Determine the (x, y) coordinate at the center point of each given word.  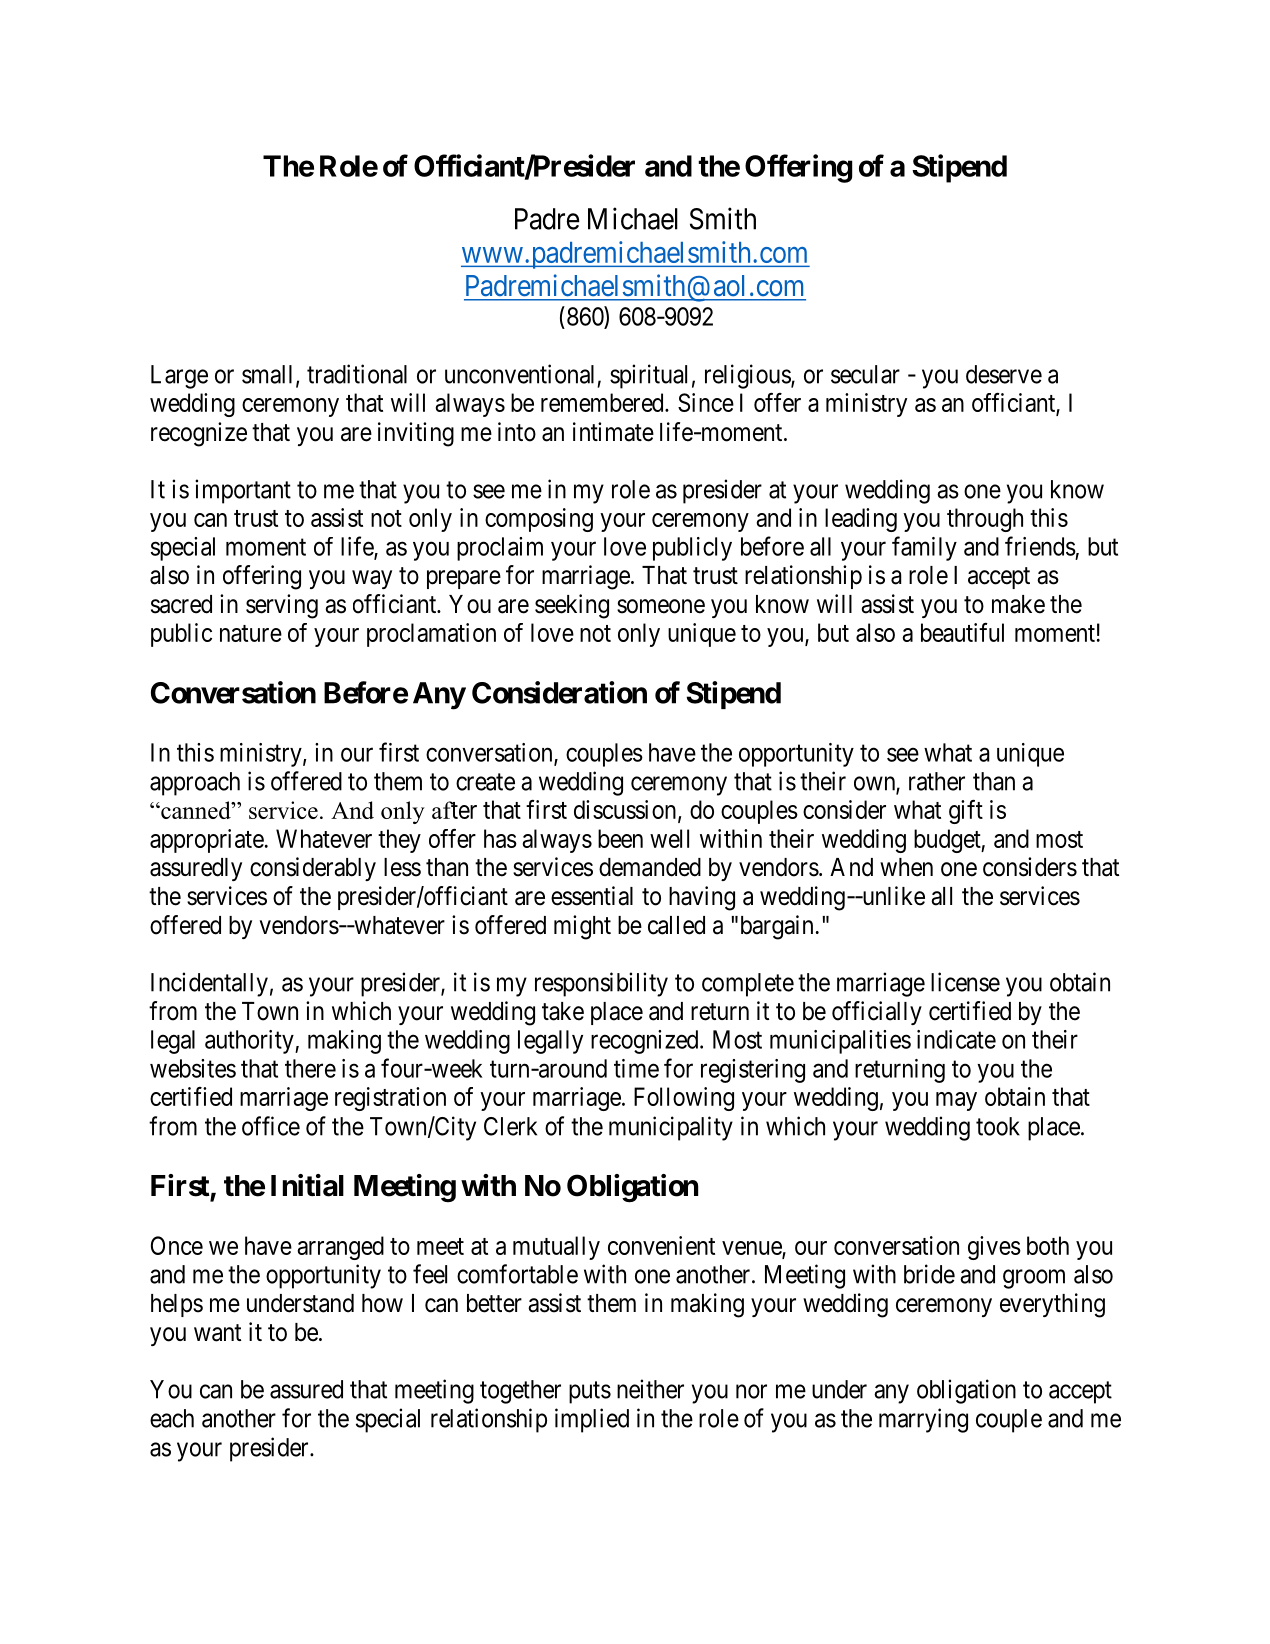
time (636, 1068)
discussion (626, 810)
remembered (603, 402)
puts (590, 1392)
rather (937, 781)
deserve (1004, 374)
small (269, 375)
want (217, 1333)
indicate (956, 1039)
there (310, 1068)
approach (195, 784)
